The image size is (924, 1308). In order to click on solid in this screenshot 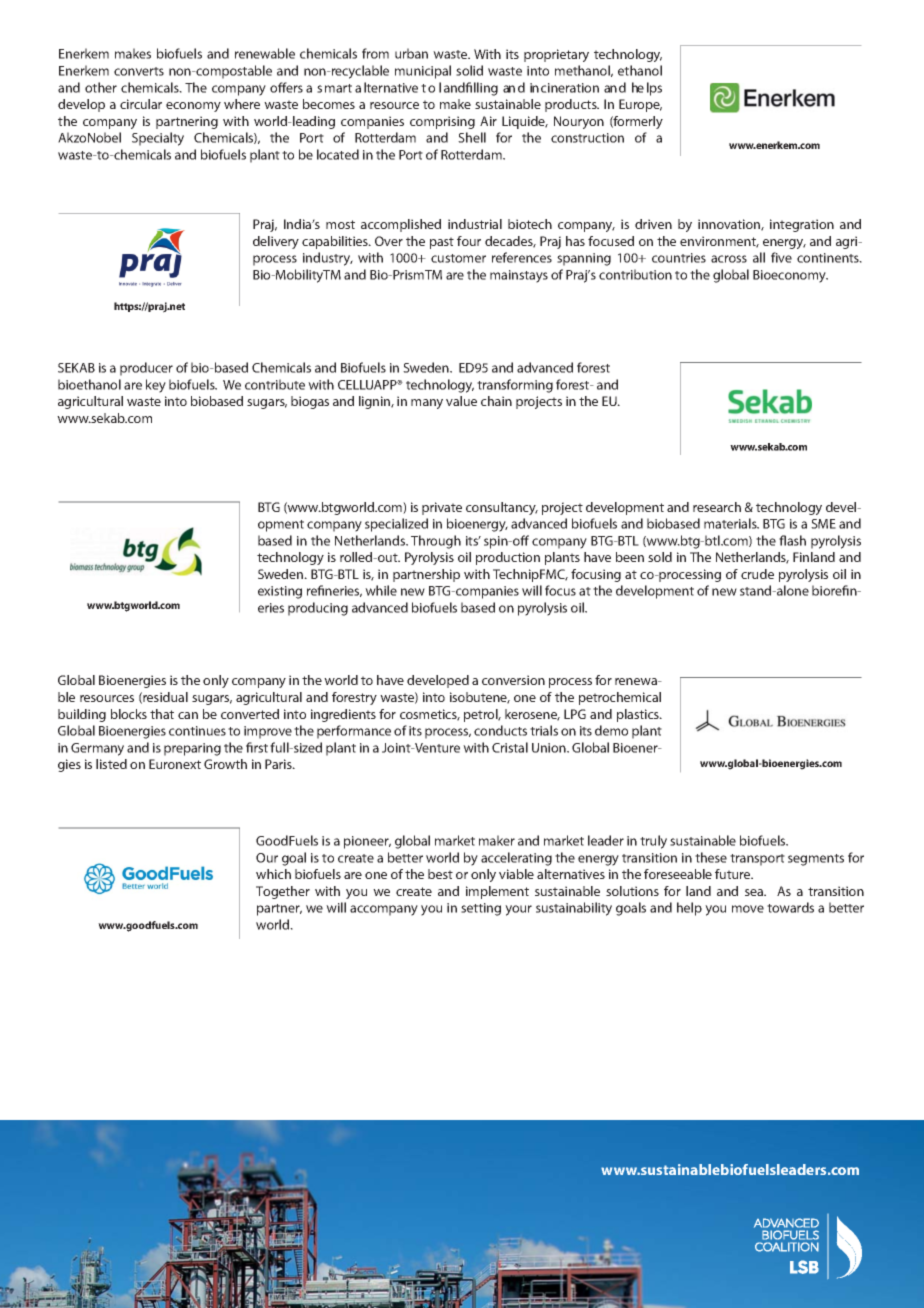, I will do `click(469, 70)`.
